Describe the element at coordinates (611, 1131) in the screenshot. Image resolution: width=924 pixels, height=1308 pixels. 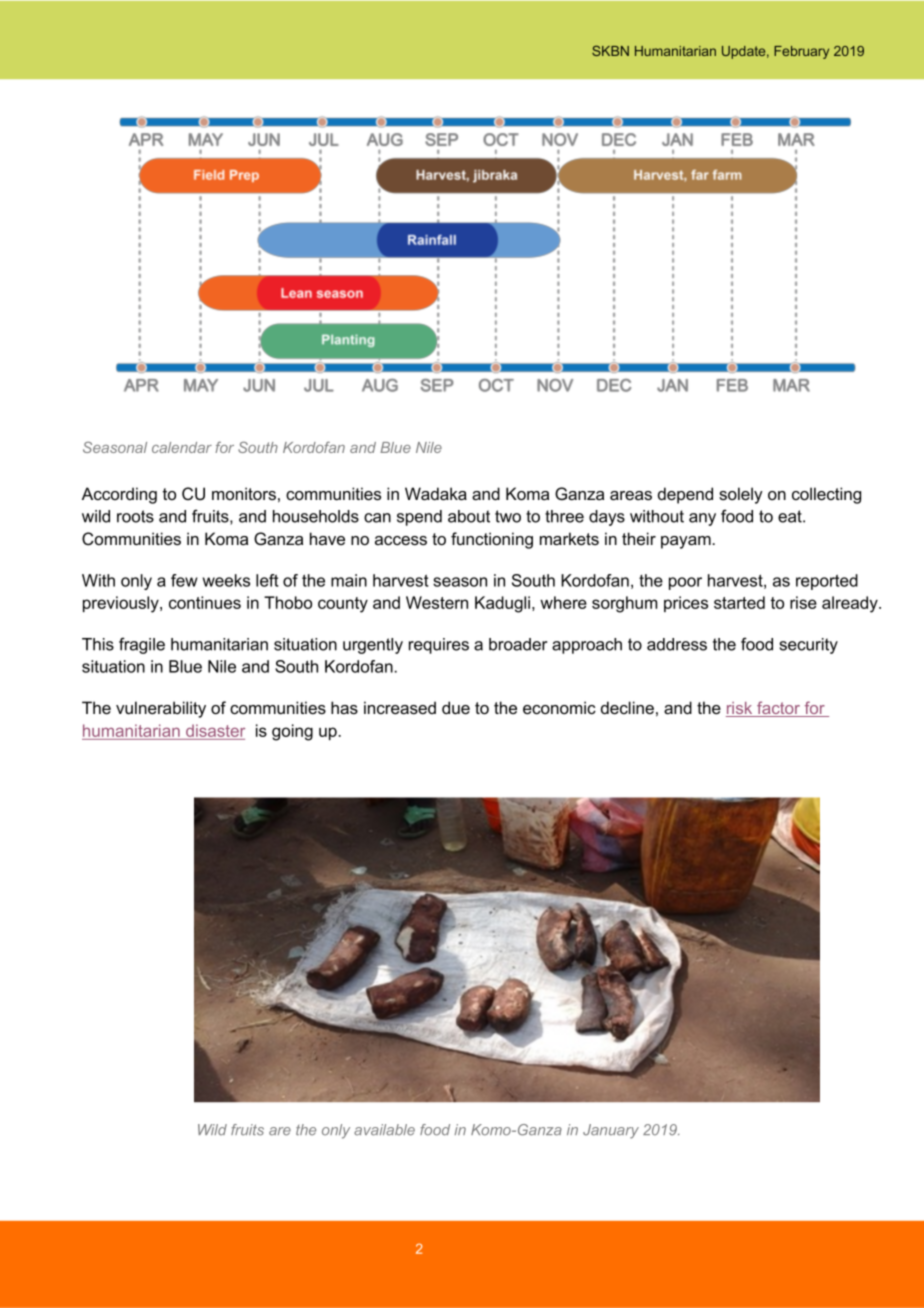
I see `January` at that location.
